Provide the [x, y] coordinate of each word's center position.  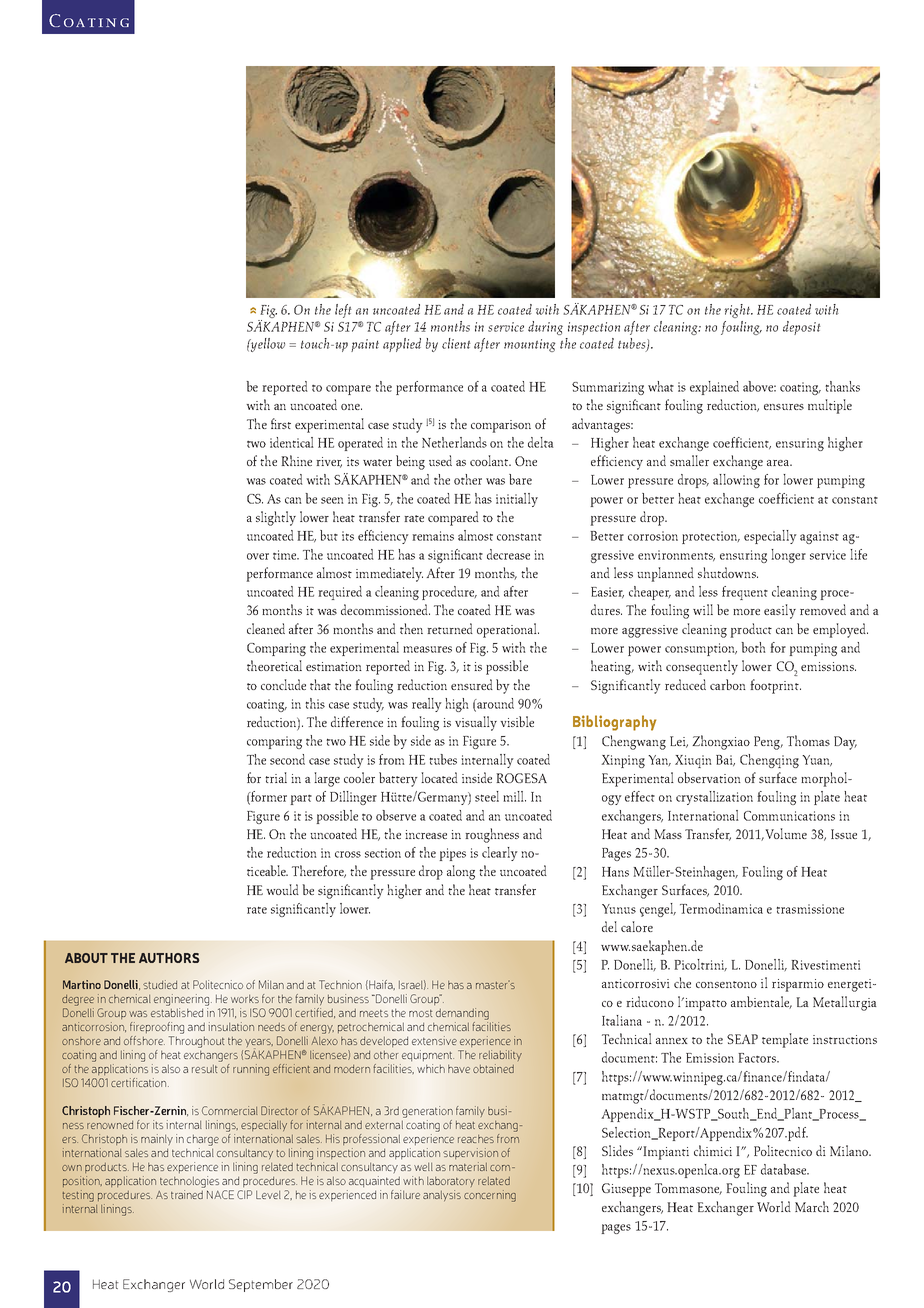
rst [284, 425]
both [754, 647]
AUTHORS [169, 958]
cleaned [266, 628]
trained [187, 1194]
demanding [462, 1014]
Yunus [619, 909]
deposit [802, 328]
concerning [490, 1196]
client [456, 343]
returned [450, 628]
